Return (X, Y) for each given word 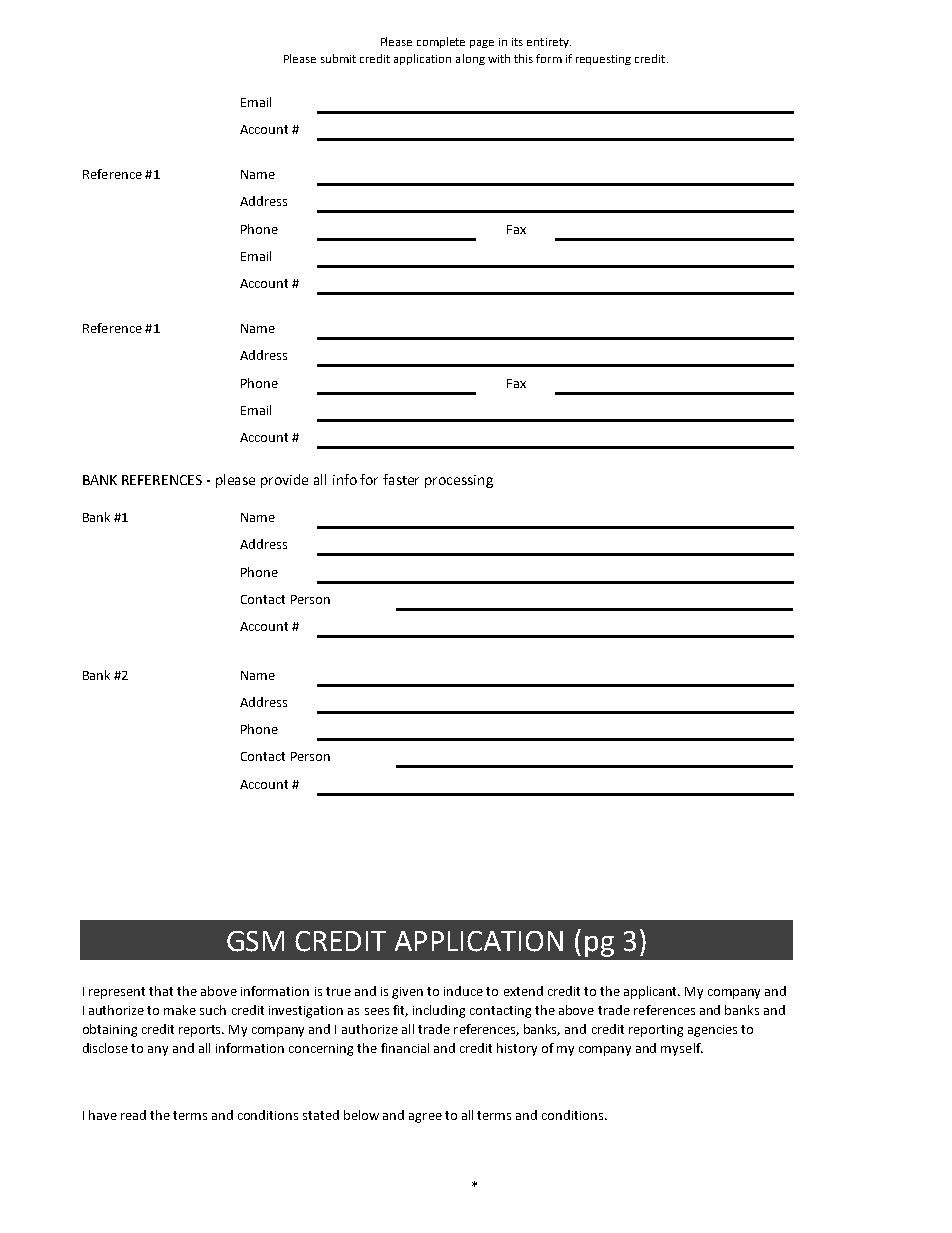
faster (401, 479)
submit (338, 58)
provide (284, 481)
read (133, 1115)
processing (459, 481)
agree (425, 1118)
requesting (603, 60)
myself (682, 1049)
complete (441, 42)
